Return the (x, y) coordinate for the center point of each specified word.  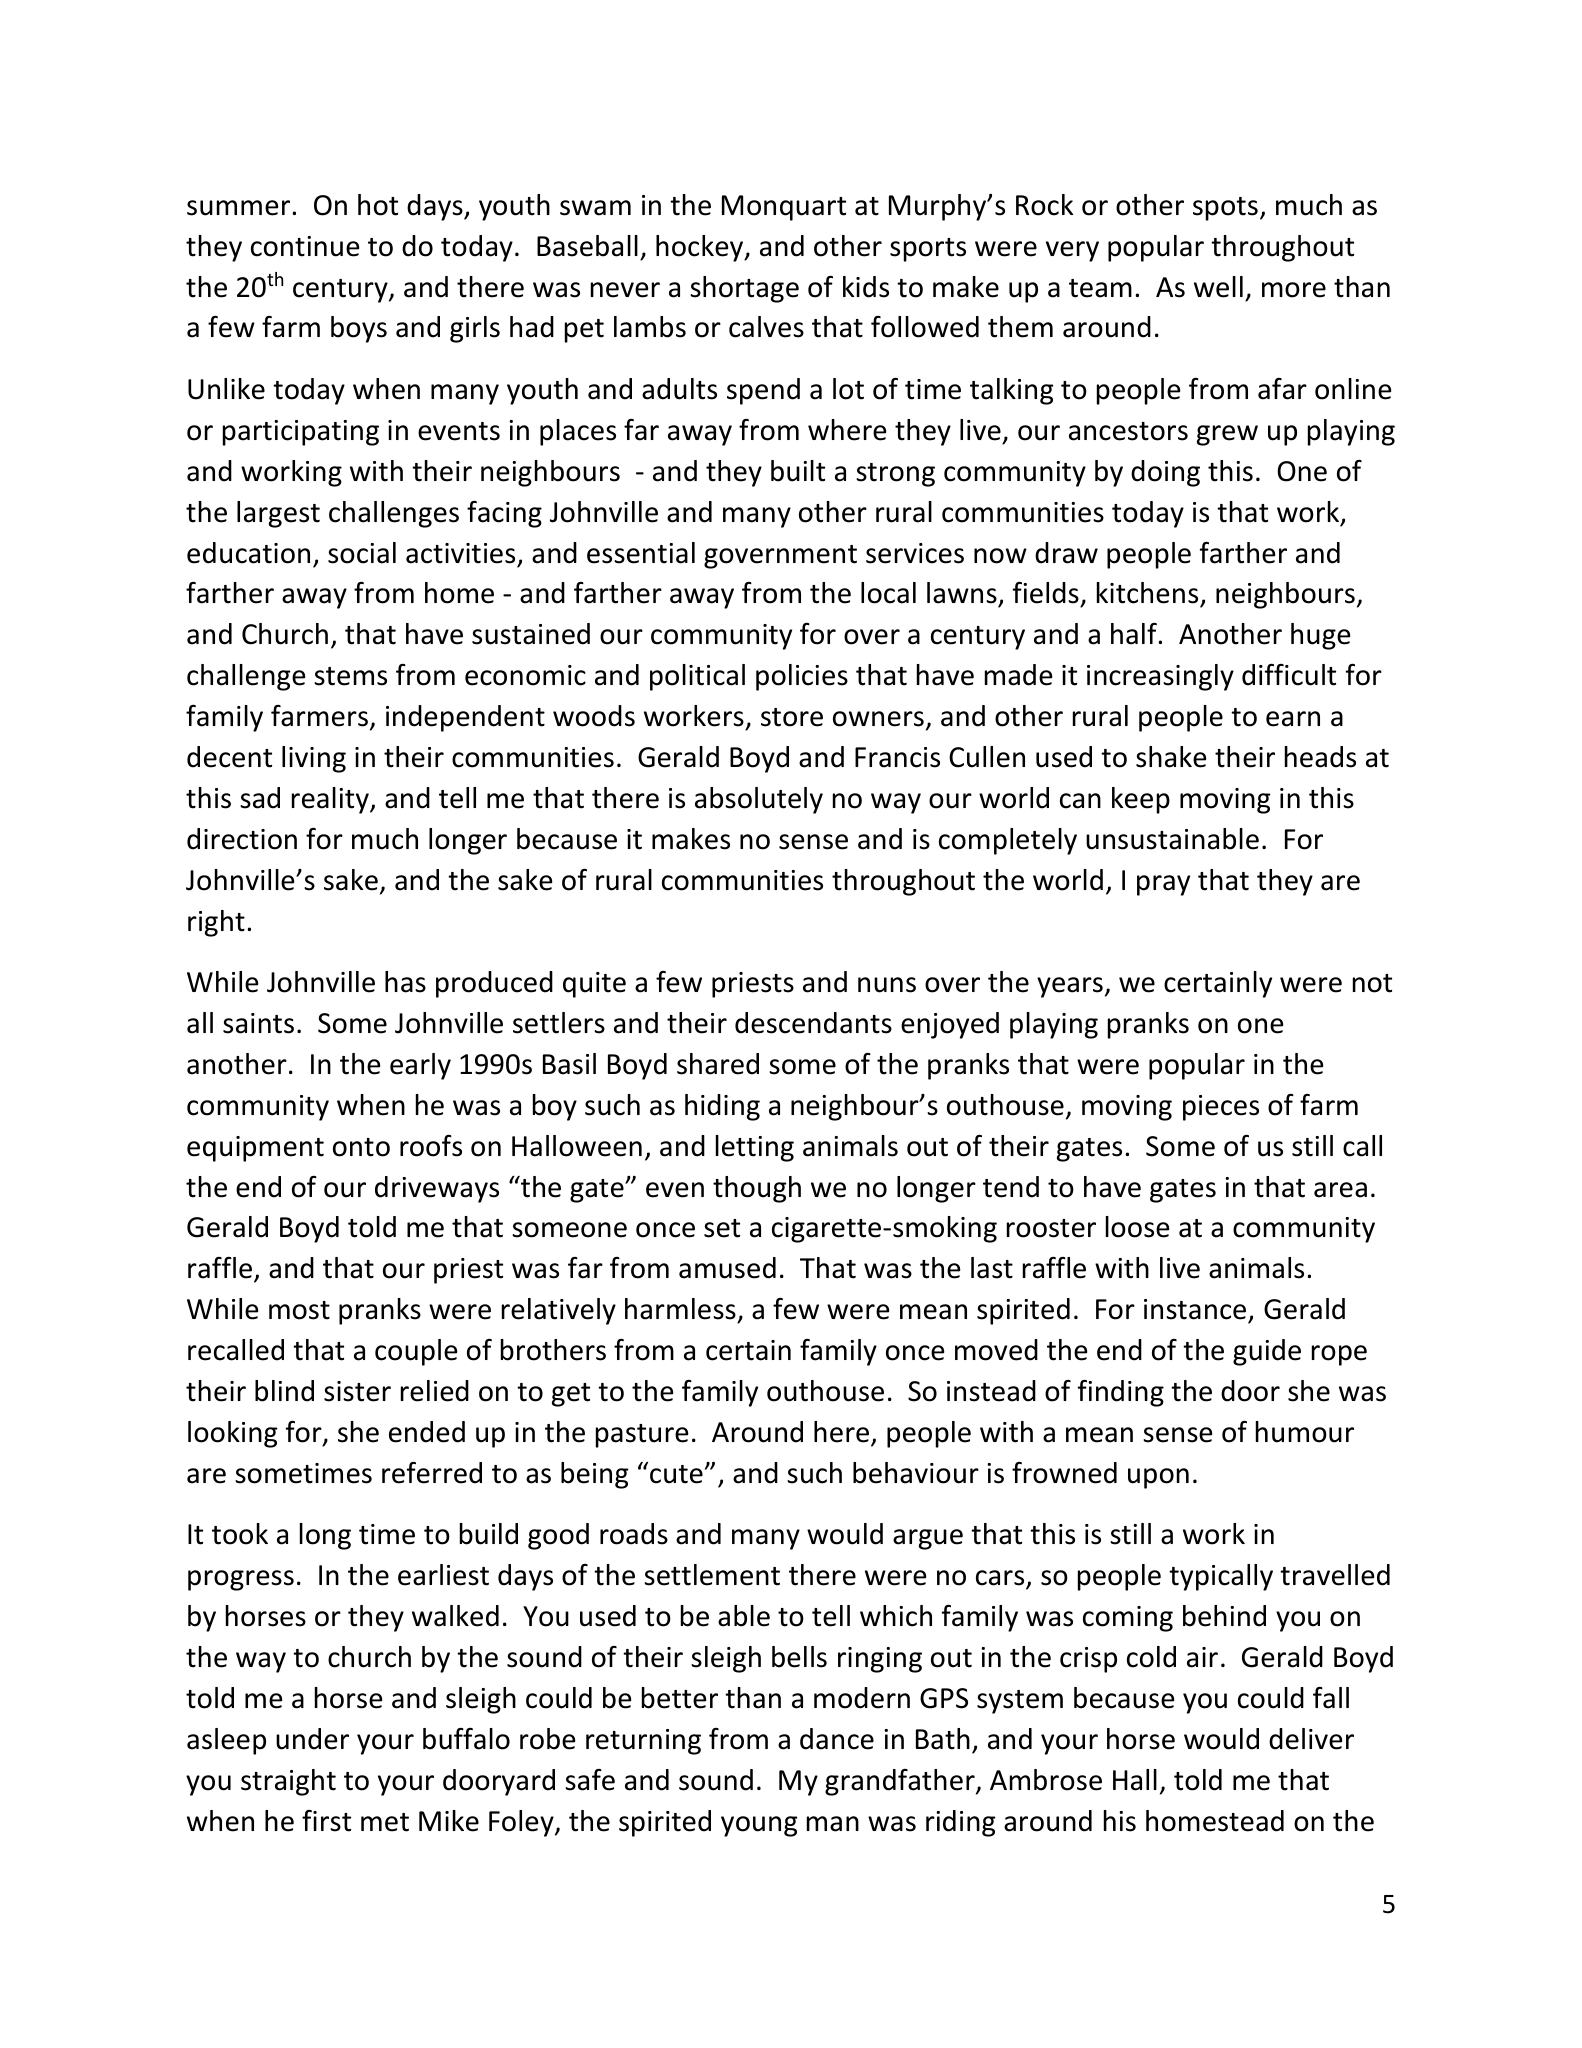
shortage (744, 289)
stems (350, 676)
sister (357, 1391)
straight (288, 1782)
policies (802, 677)
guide (1267, 1352)
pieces (1221, 1108)
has (405, 982)
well (1218, 287)
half (1135, 634)
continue (305, 246)
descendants (813, 1023)
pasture (642, 1436)
